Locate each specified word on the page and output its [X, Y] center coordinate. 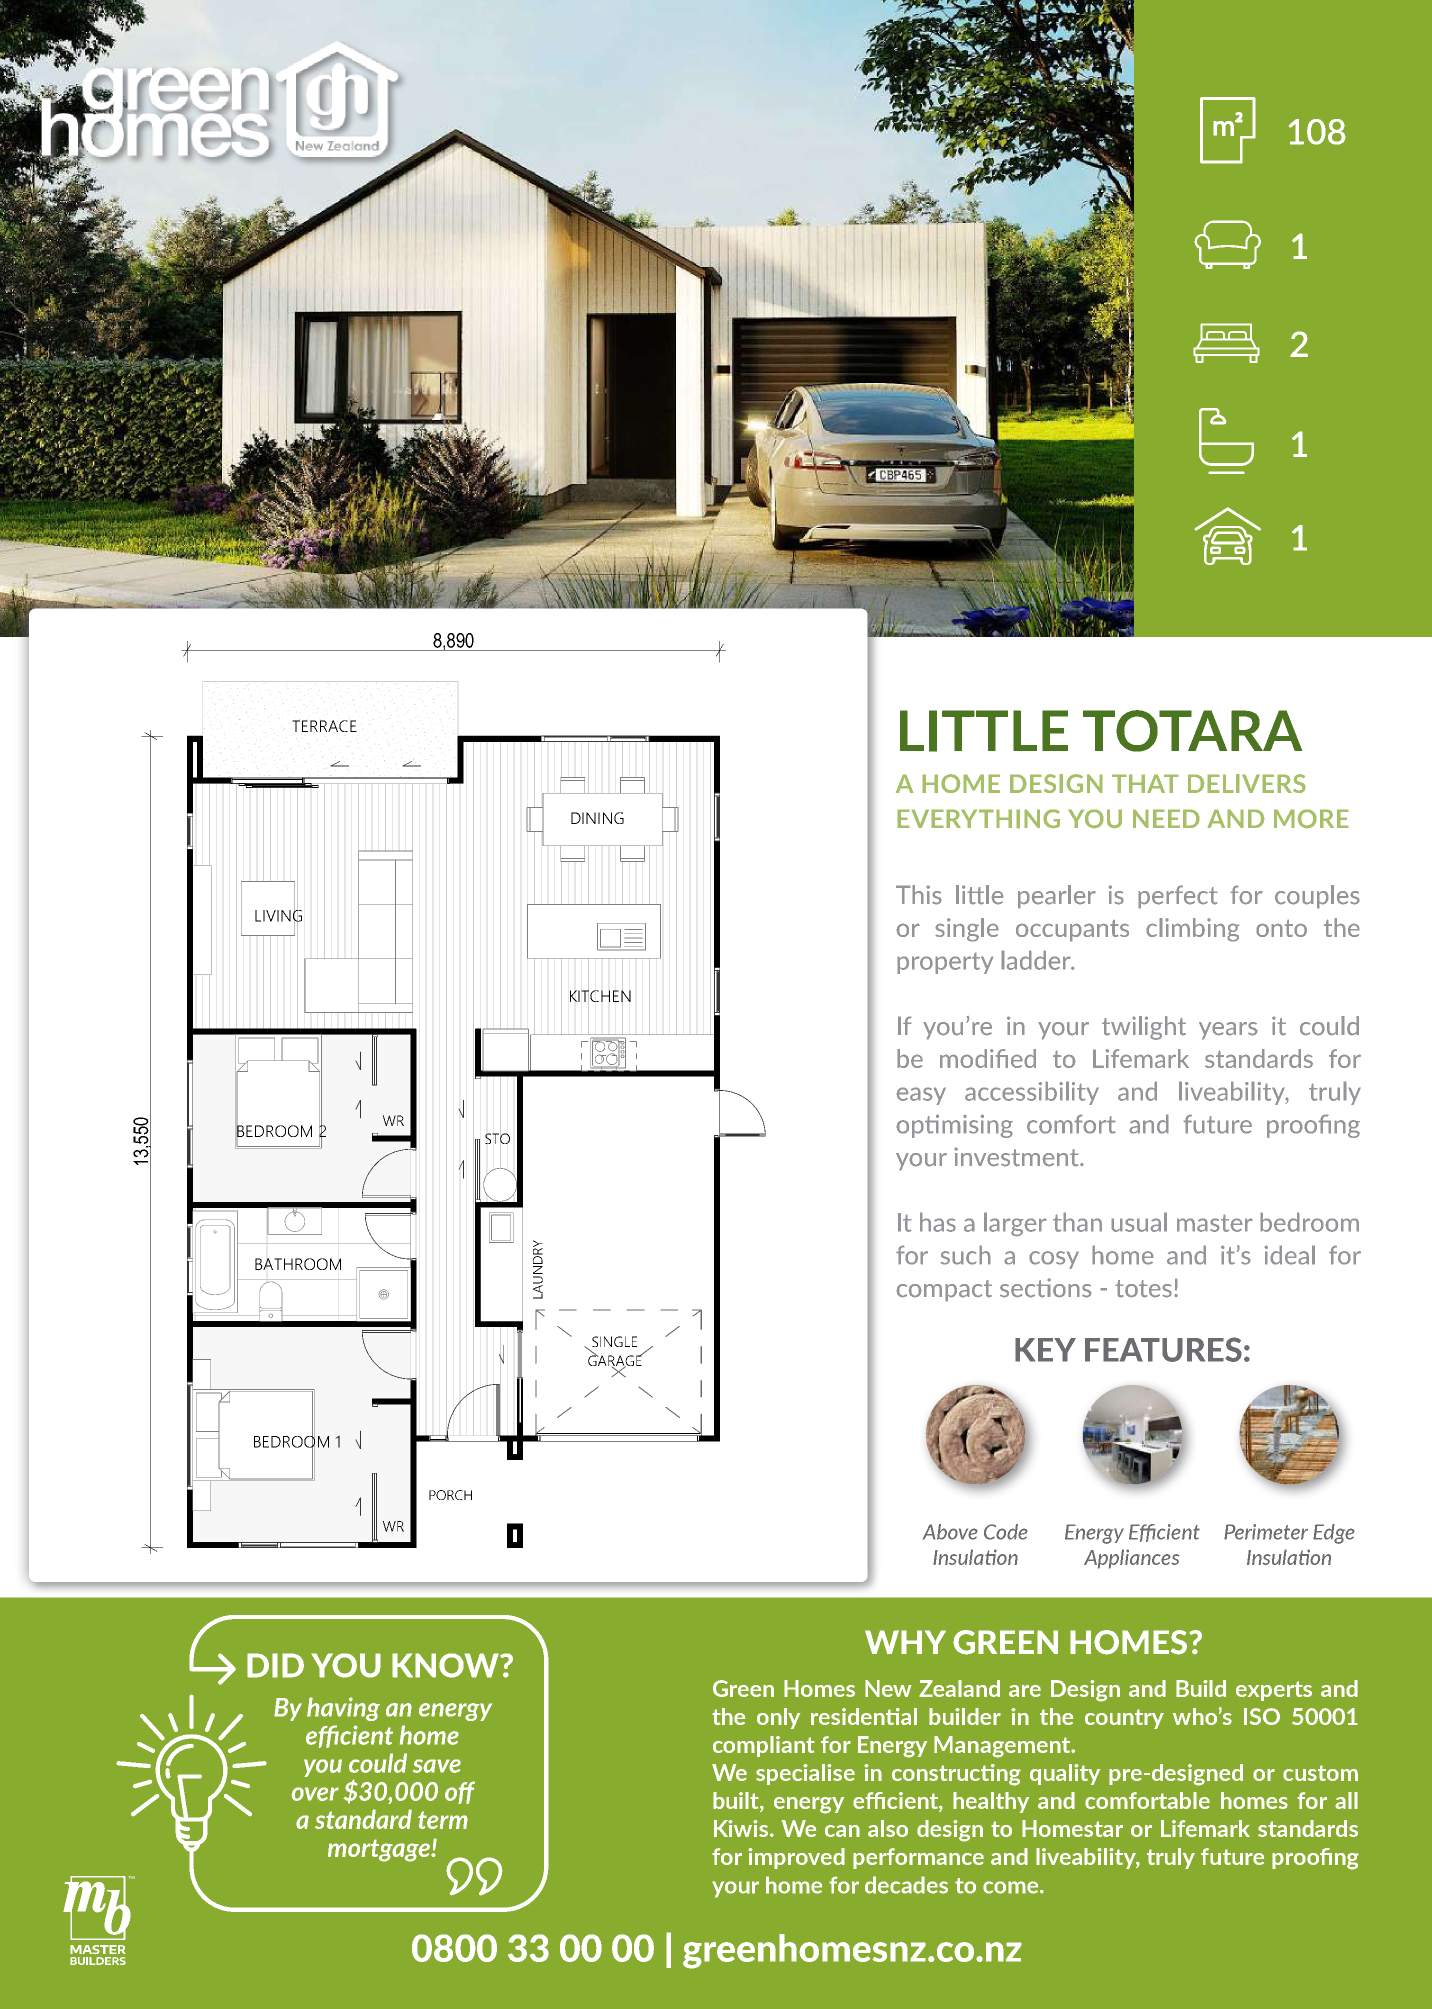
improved [796, 1858]
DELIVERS [1247, 783]
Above [950, 1532]
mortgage [380, 1850]
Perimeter [1266, 1532]
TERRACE [324, 726]
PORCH [450, 1495]
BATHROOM [298, 1264]
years [1228, 1031]
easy [921, 1096]
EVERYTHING [978, 819]
